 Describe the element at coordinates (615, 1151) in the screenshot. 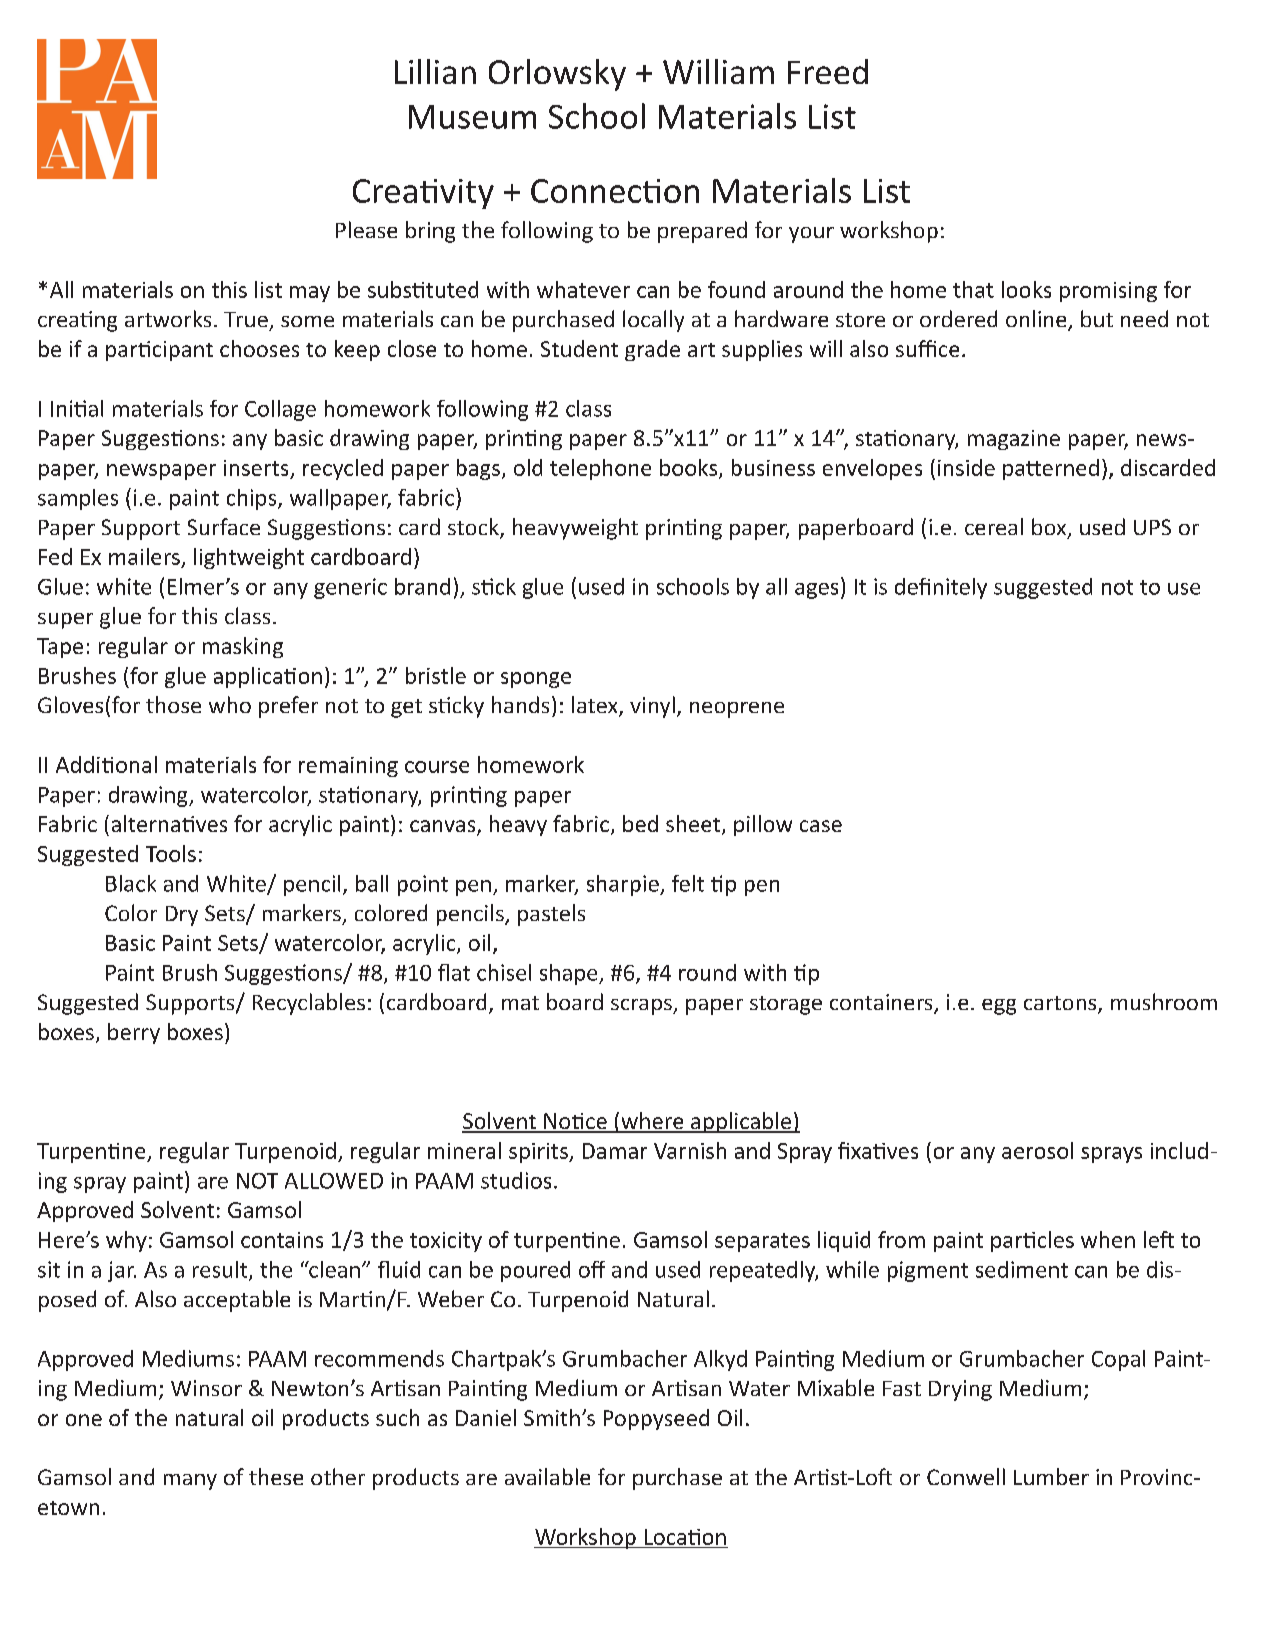

I see `Damar` at that location.
